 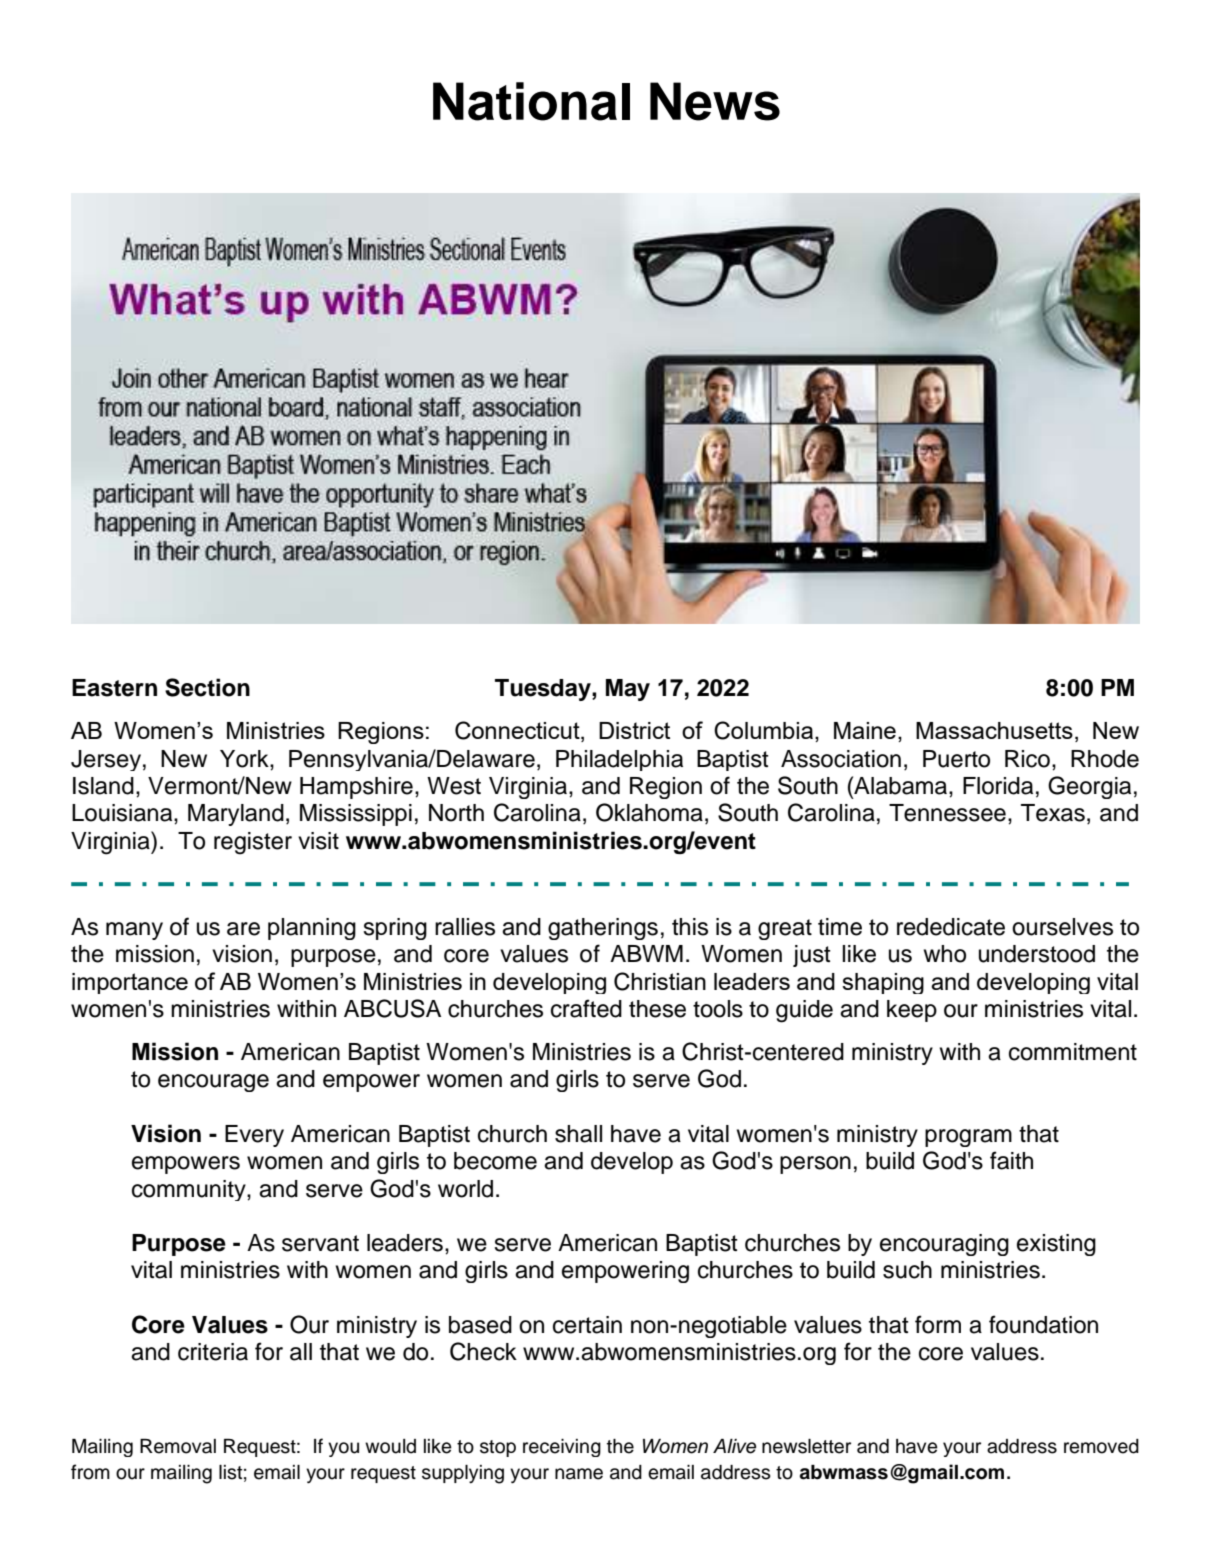 What do you see at coordinates (998, 786) in the screenshot?
I see `Florida` at bounding box center [998, 786].
